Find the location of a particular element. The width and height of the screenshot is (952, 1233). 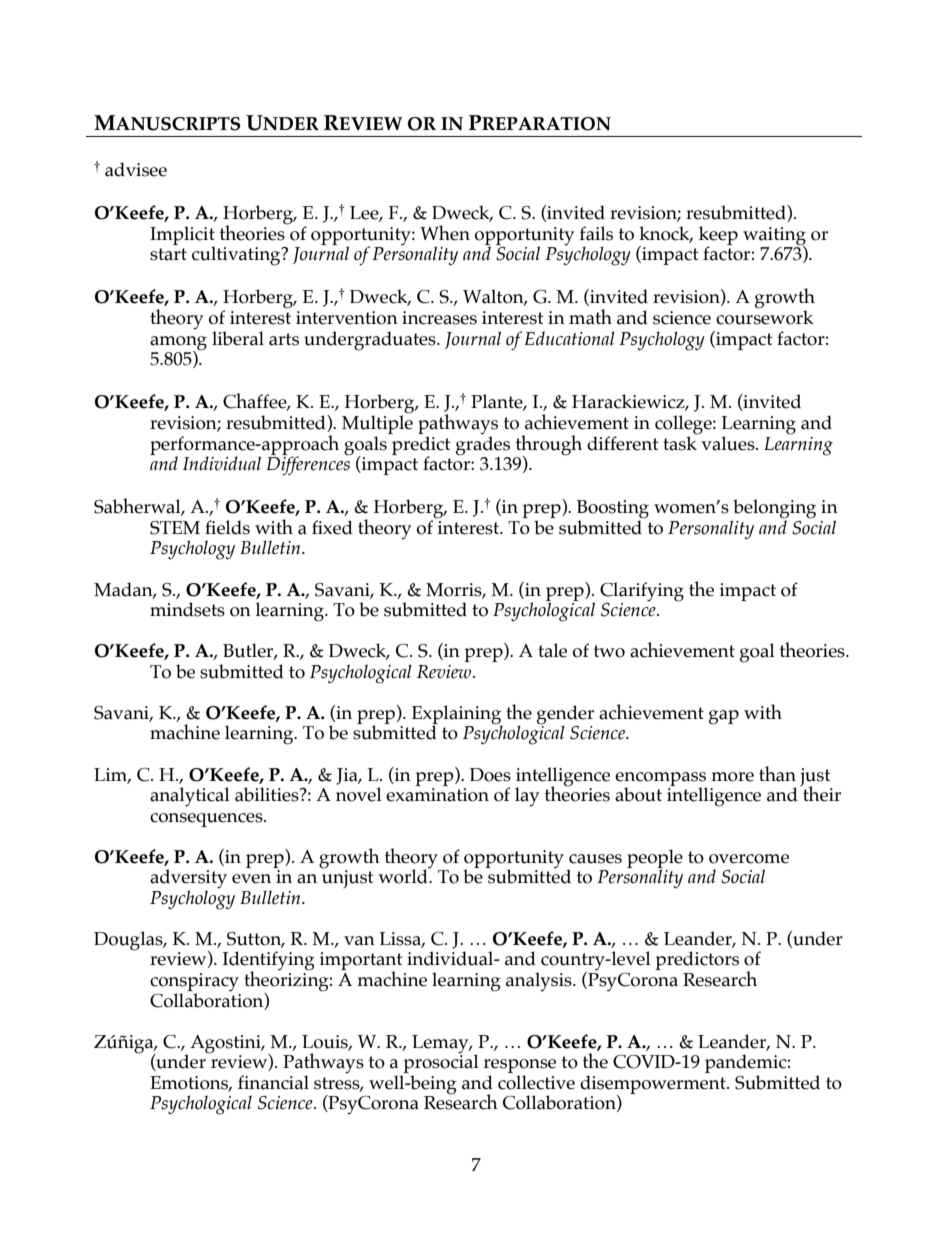

When is located at coordinates (445, 233).
